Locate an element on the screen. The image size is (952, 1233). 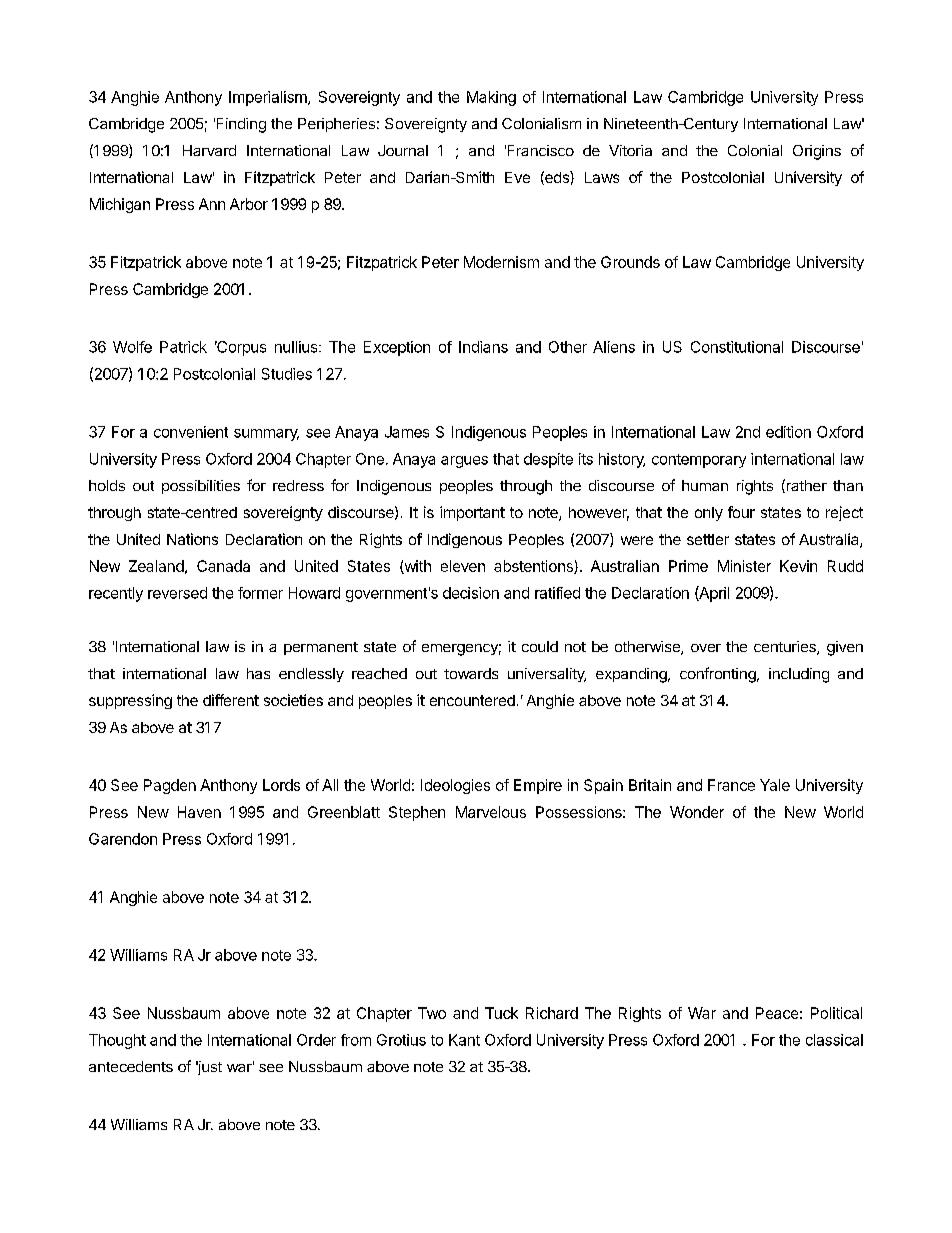
Origins is located at coordinates (817, 152).
